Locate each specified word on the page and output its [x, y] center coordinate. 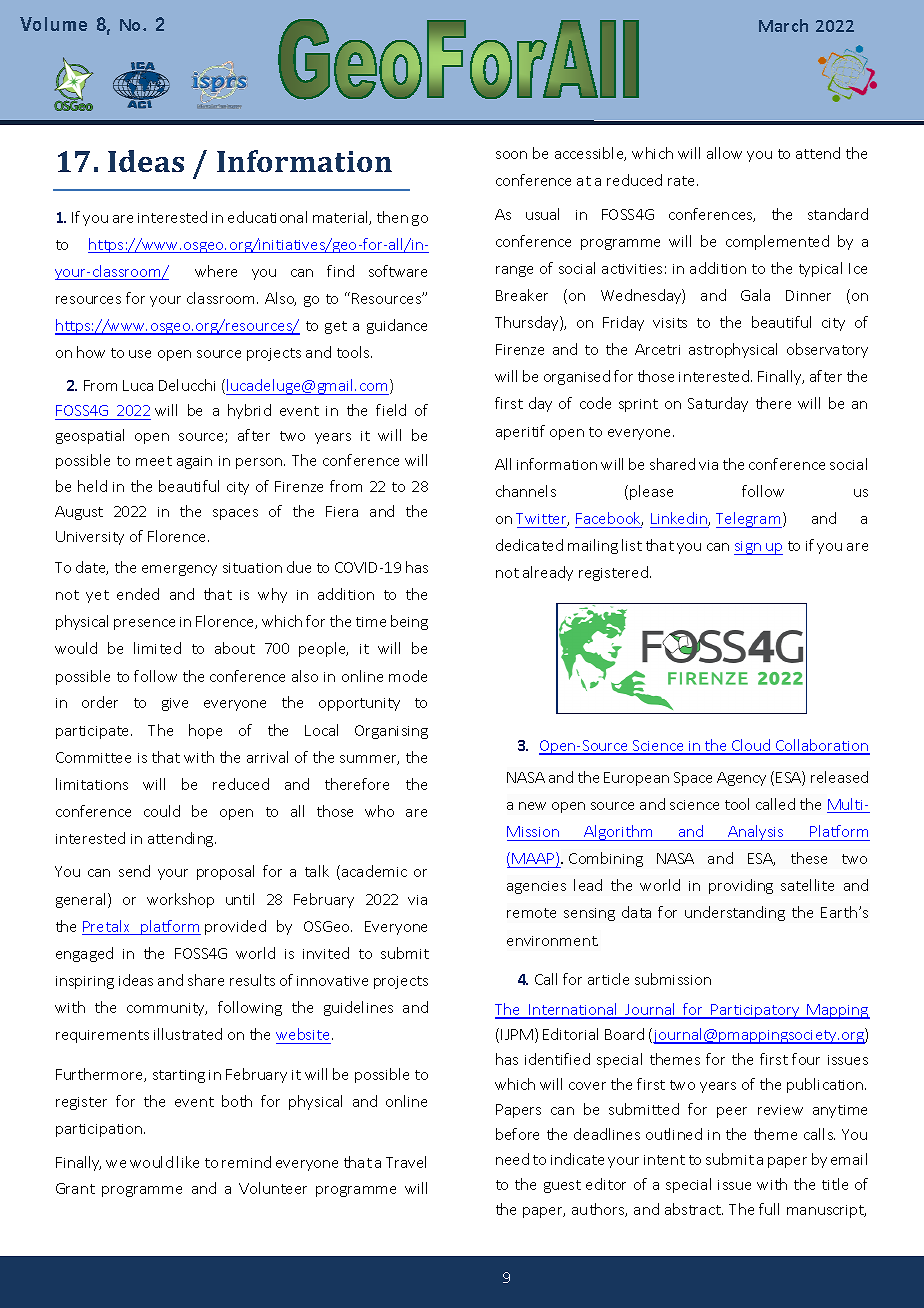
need [512, 1159]
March [783, 25]
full [769, 1209]
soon [511, 155]
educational [267, 217]
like [188, 1162]
